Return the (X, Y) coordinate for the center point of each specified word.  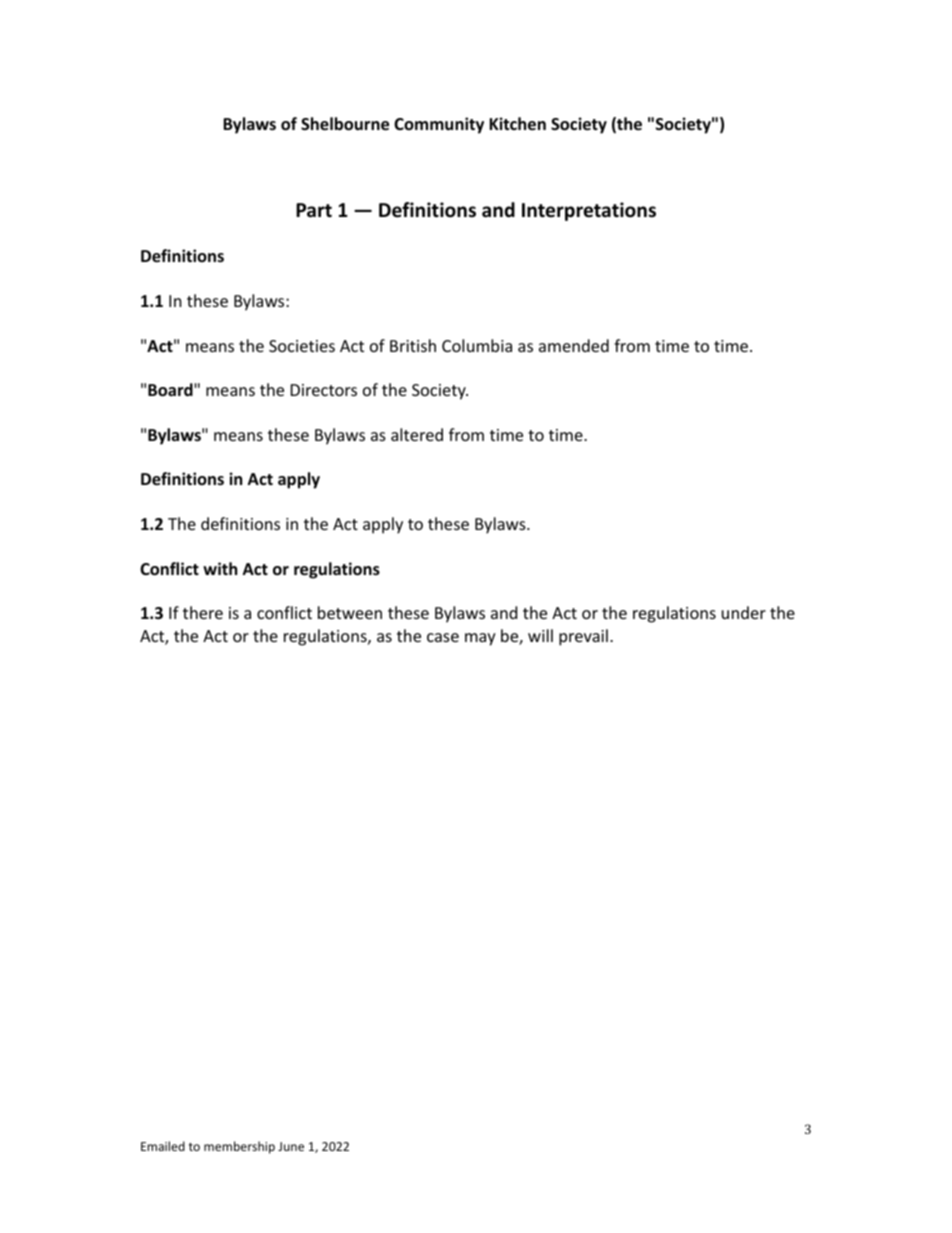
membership (239, 1147)
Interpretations (589, 211)
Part (314, 210)
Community (439, 125)
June (291, 1146)
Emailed (163, 1146)
